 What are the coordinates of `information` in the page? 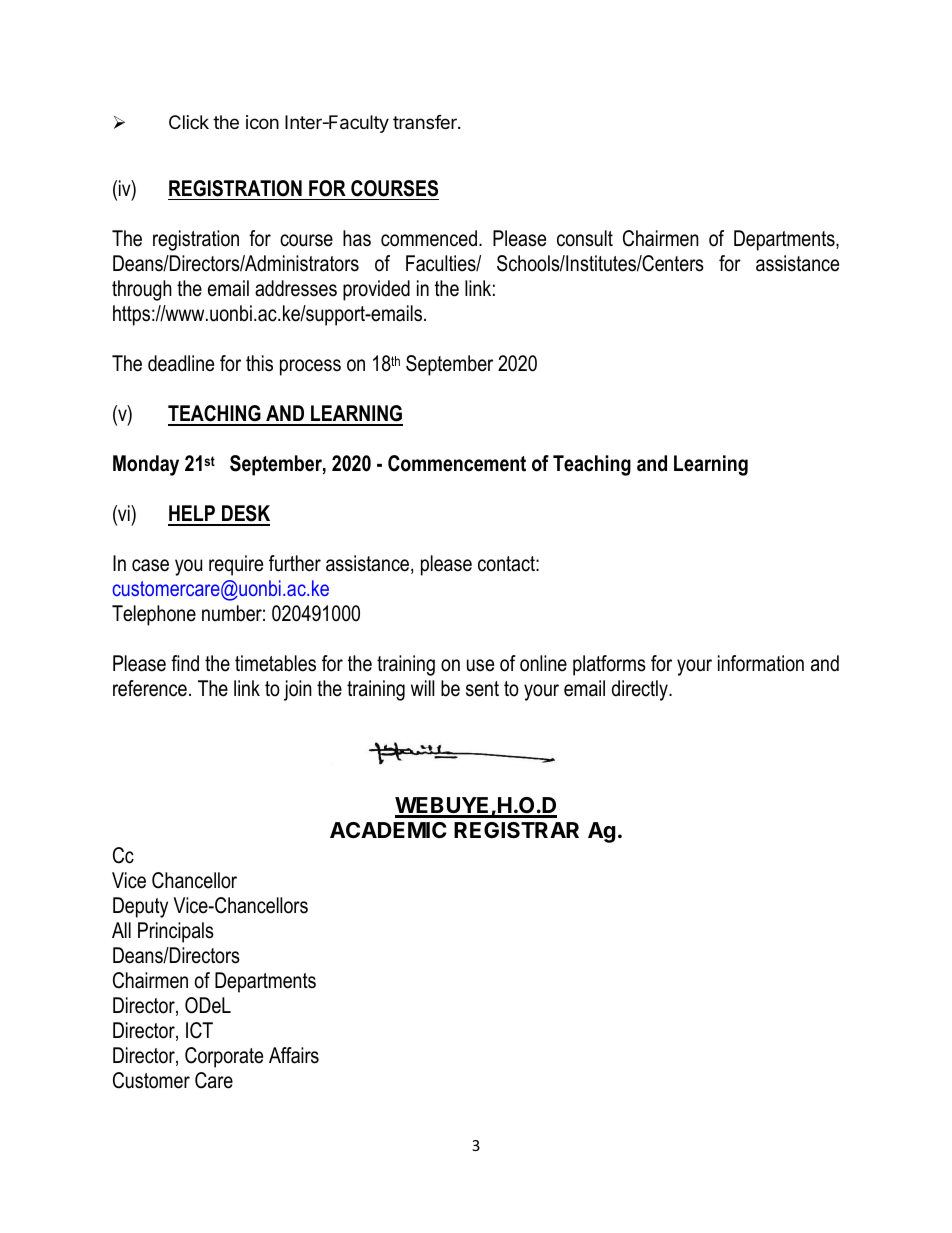 It's located at (761, 663).
